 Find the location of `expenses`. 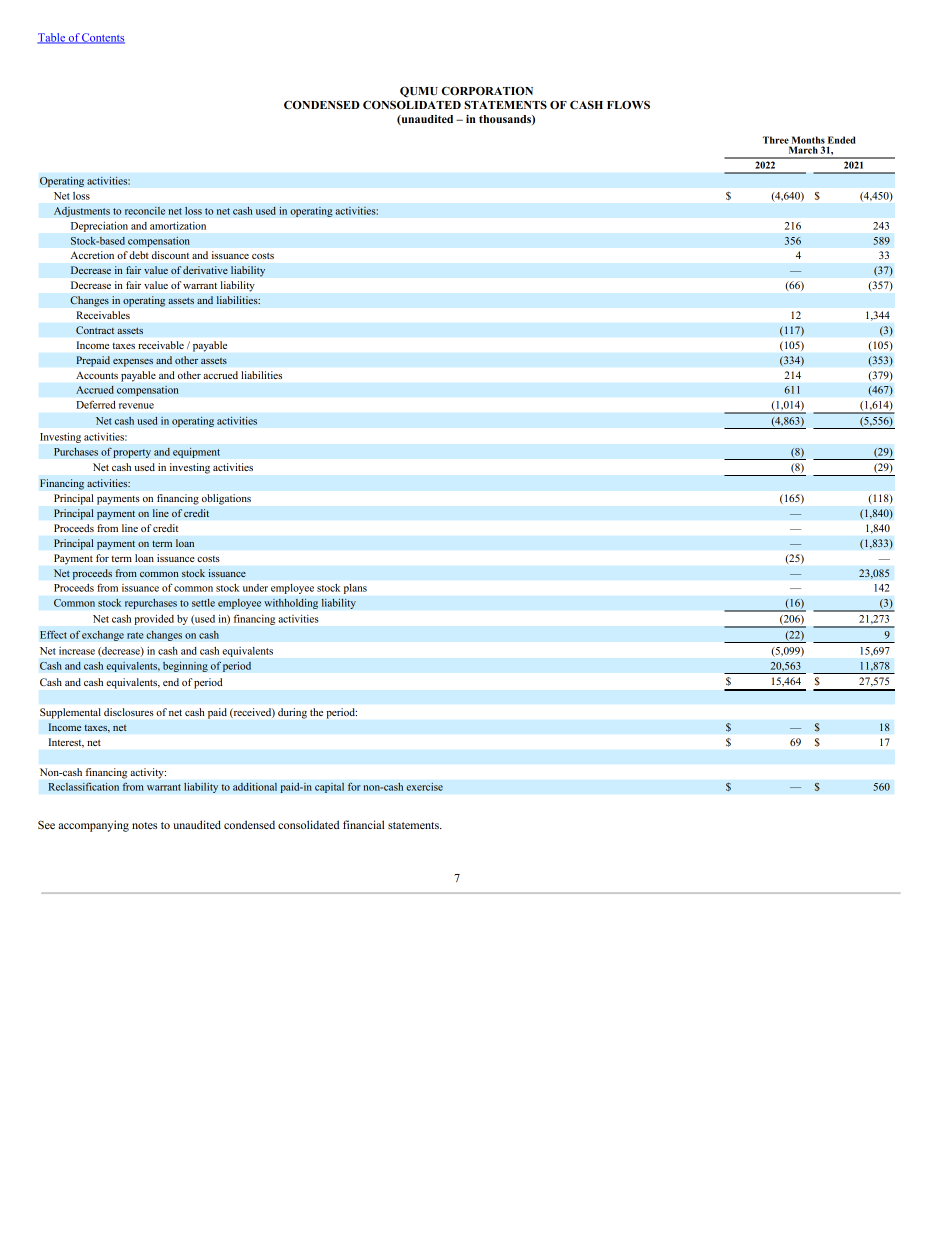

expenses is located at coordinates (133, 363).
